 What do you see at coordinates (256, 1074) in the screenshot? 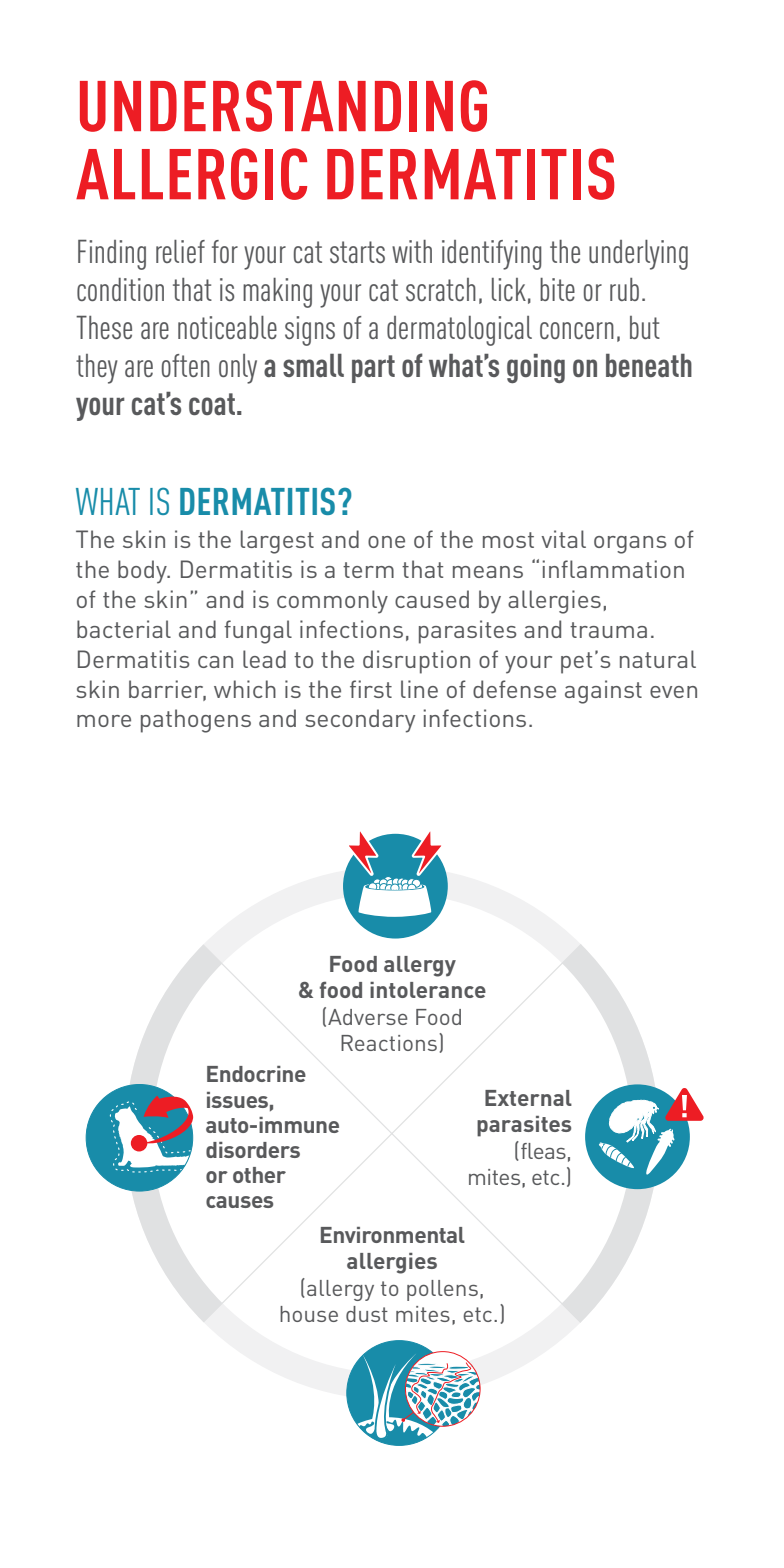
I see `Endocrine` at bounding box center [256, 1074].
